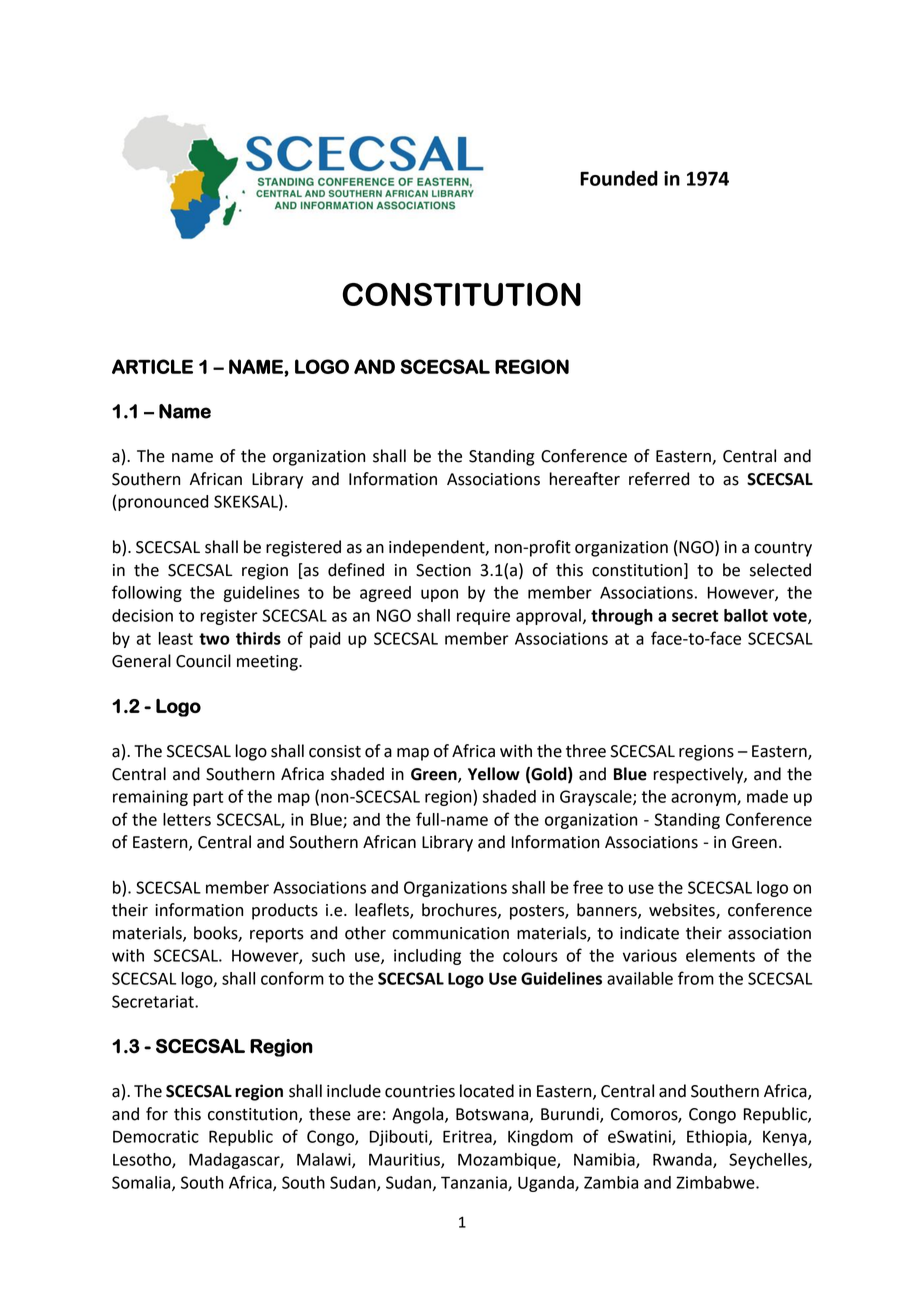 This screenshot has width=924, height=1308. What do you see at coordinates (659, 479) in the screenshot?
I see `referred` at bounding box center [659, 479].
